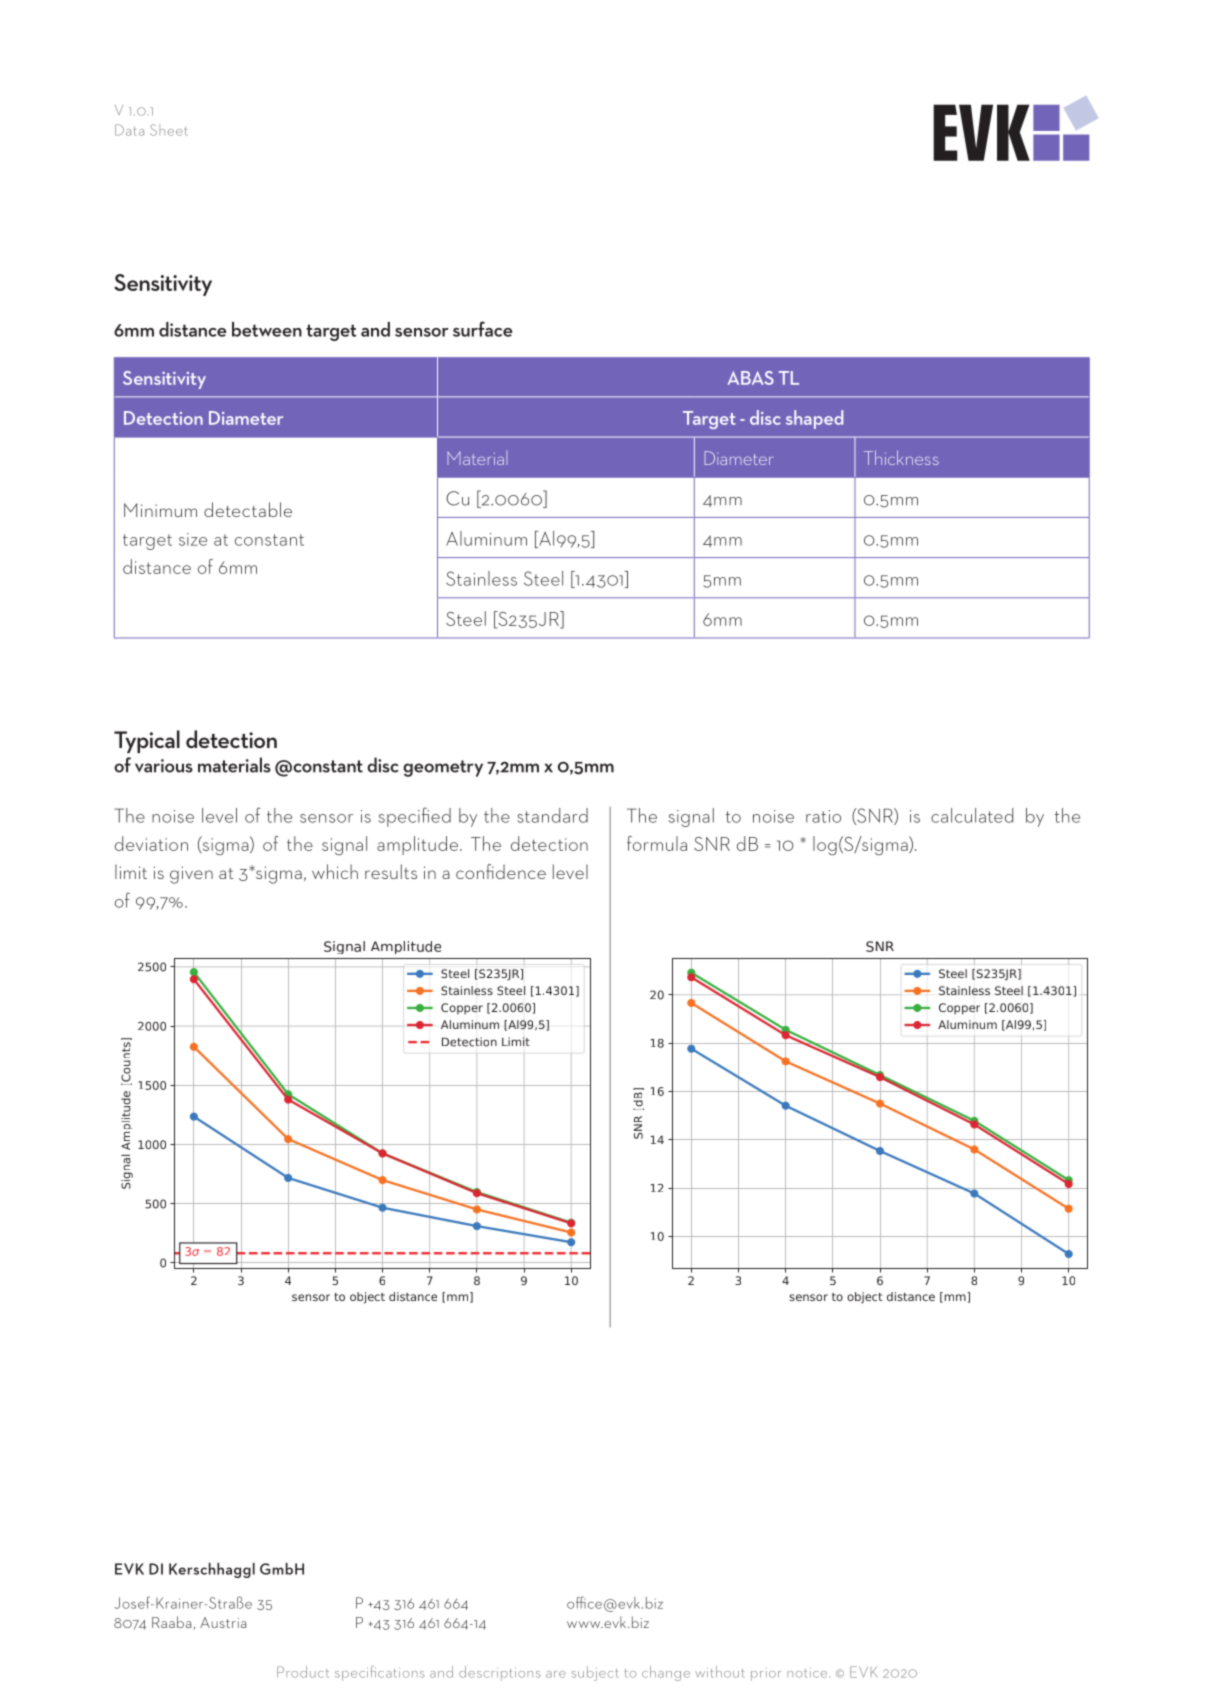 This document has width=1205, height=1705. I want to click on subject, so click(595, 1673).
